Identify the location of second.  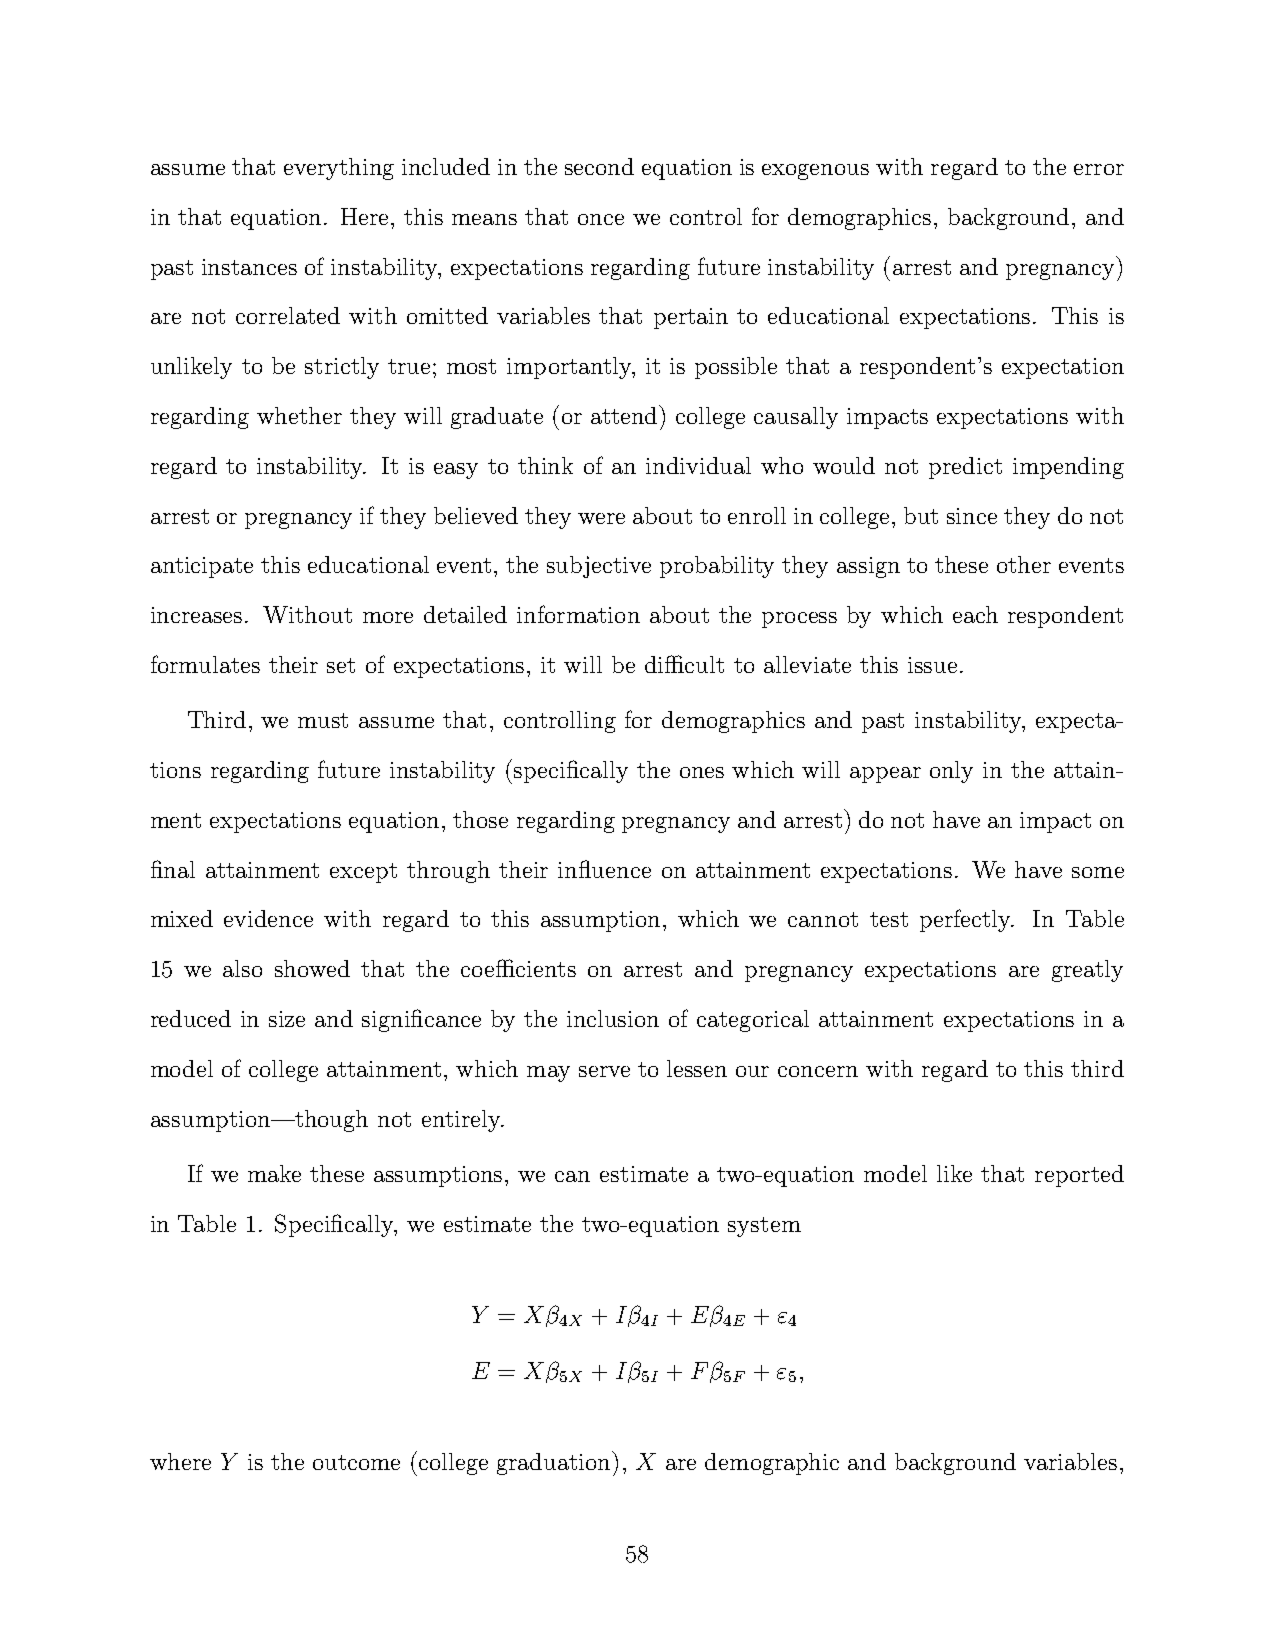
(599, 166).
